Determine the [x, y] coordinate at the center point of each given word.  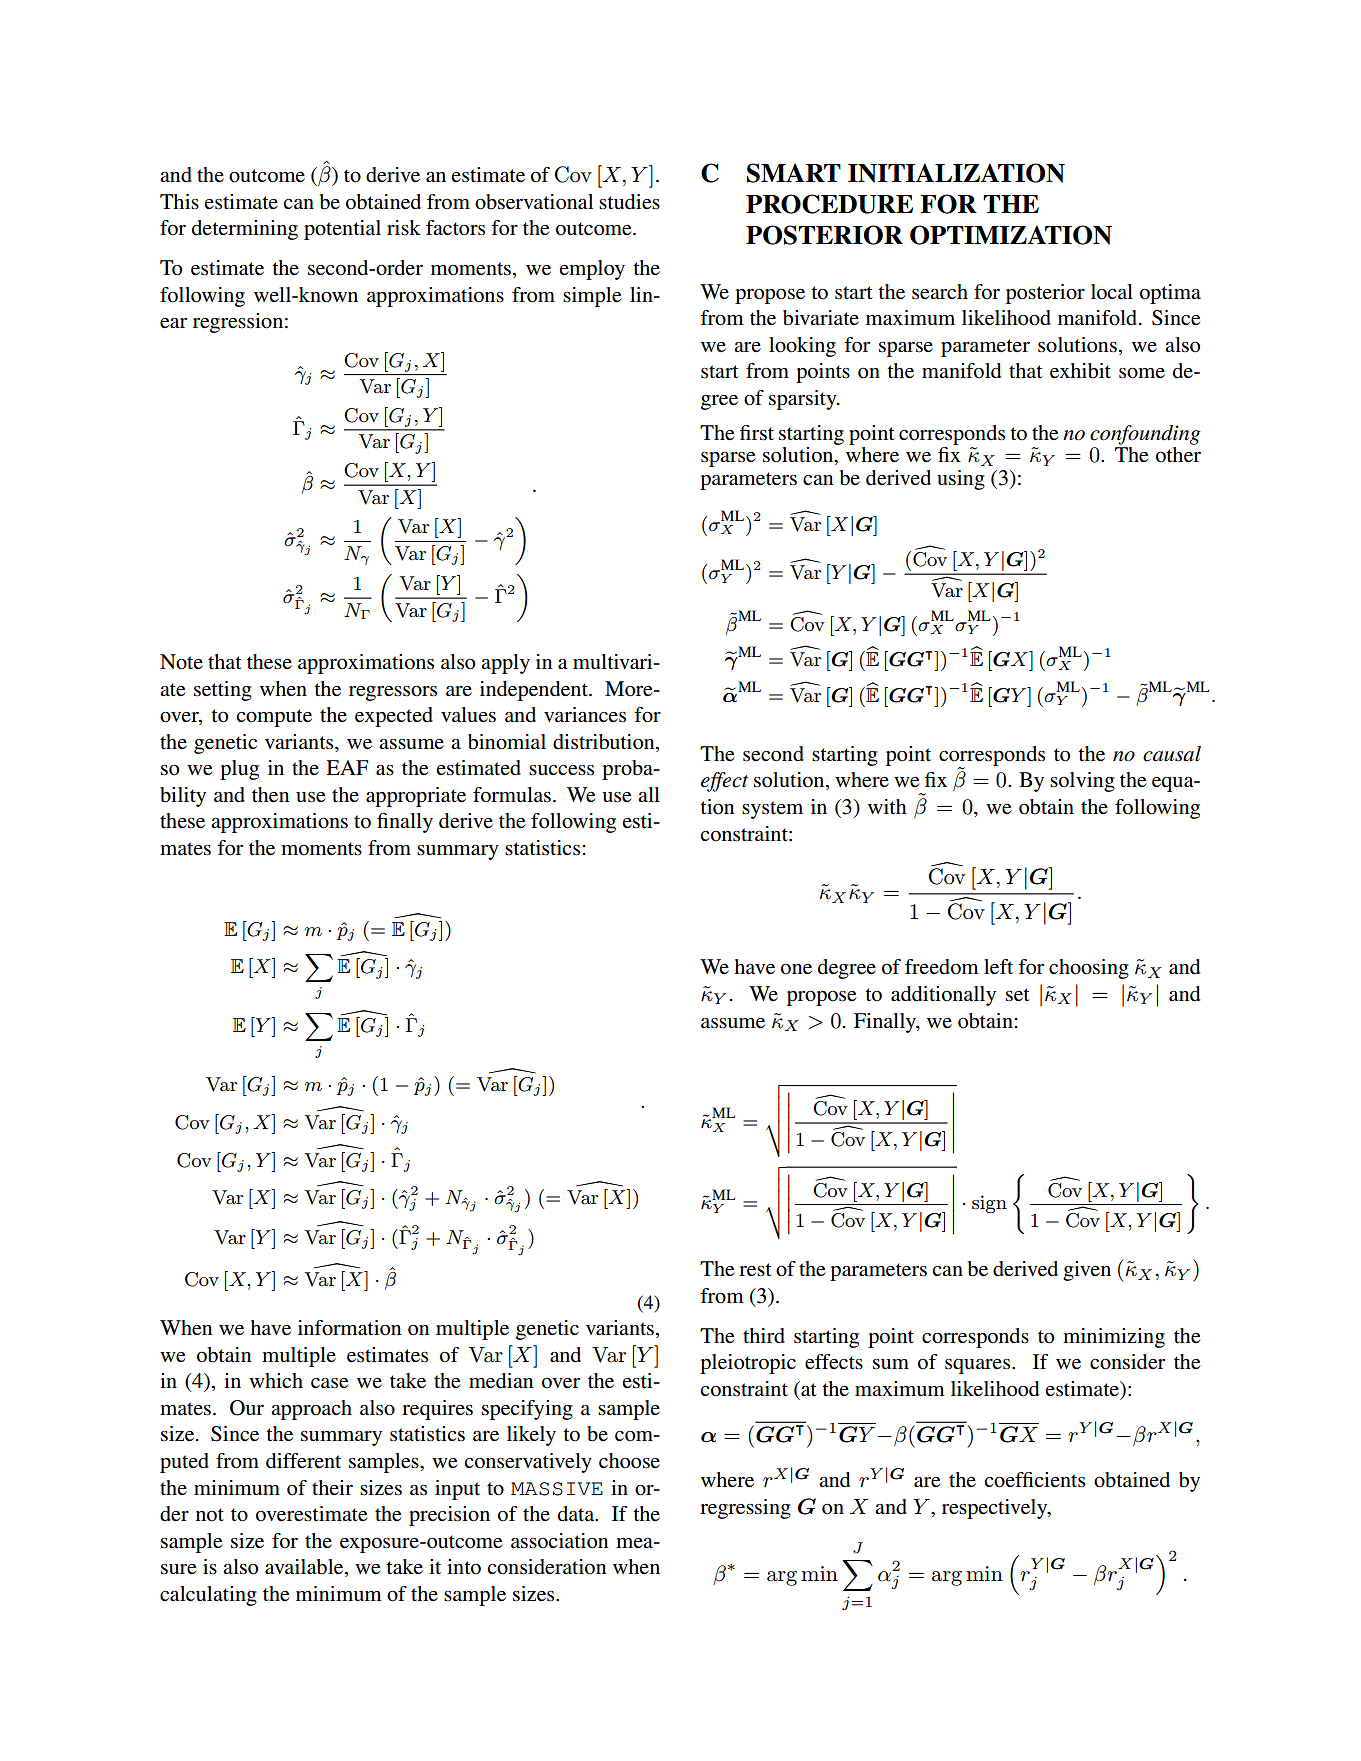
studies [629, 202]
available [305, 1568]
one [796, 969]
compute [274, 718]
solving [1082, 782]
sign [989, 1204]
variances [585, 715]
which [276, 1380]
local [1112, 292]
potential [342, 230]
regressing [745, 1509]
